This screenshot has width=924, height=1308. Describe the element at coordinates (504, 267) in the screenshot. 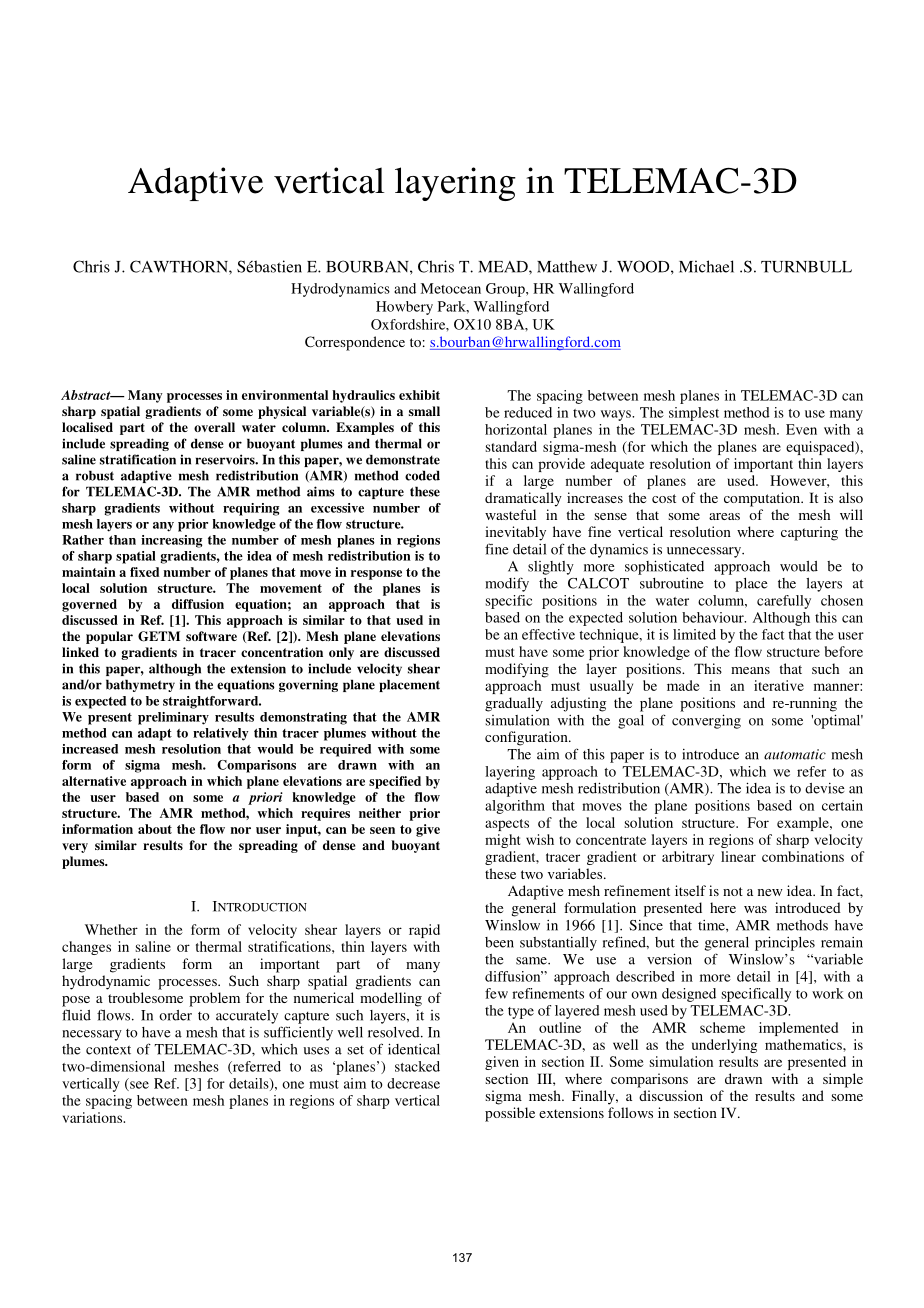

I see `MEAD` at that location.
